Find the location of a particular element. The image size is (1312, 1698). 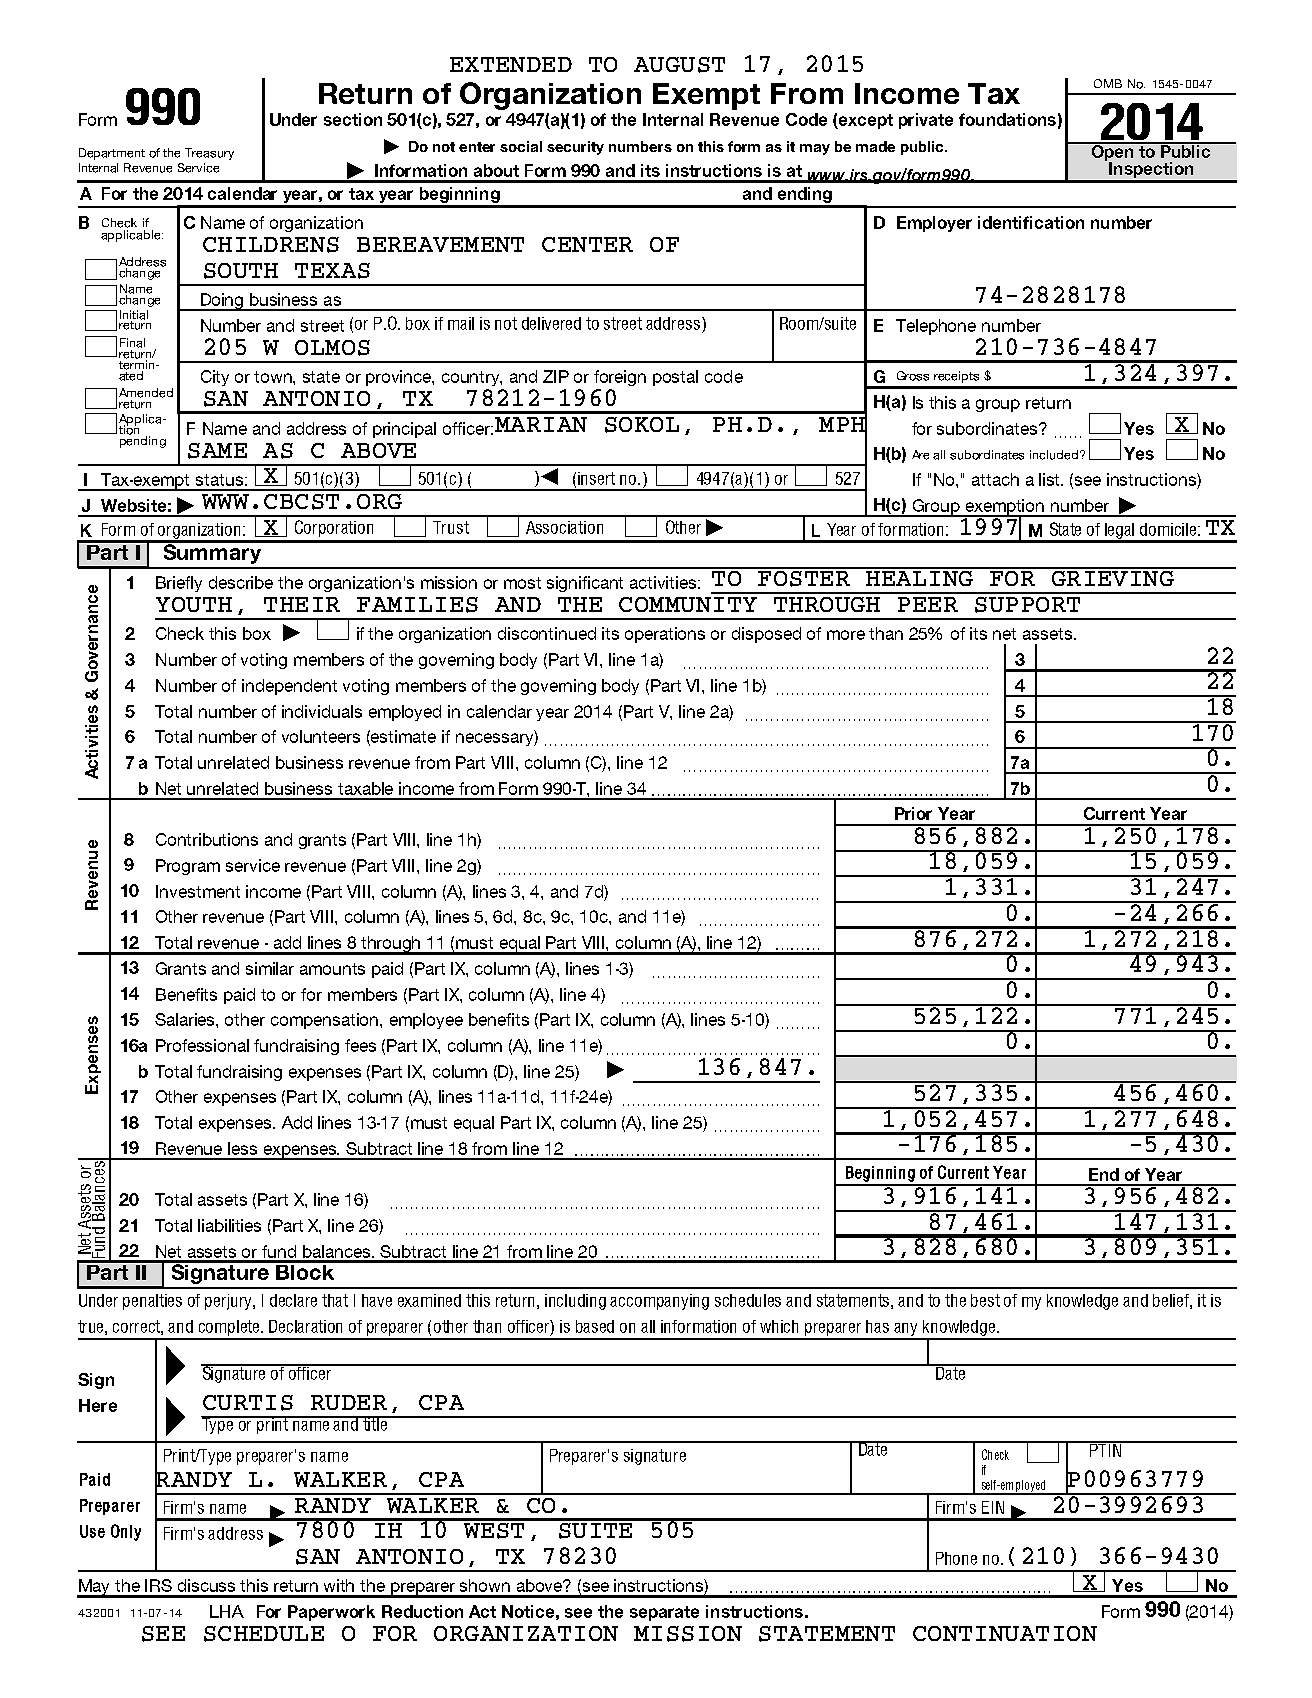

Prior is located at coordinates (913, 813).
